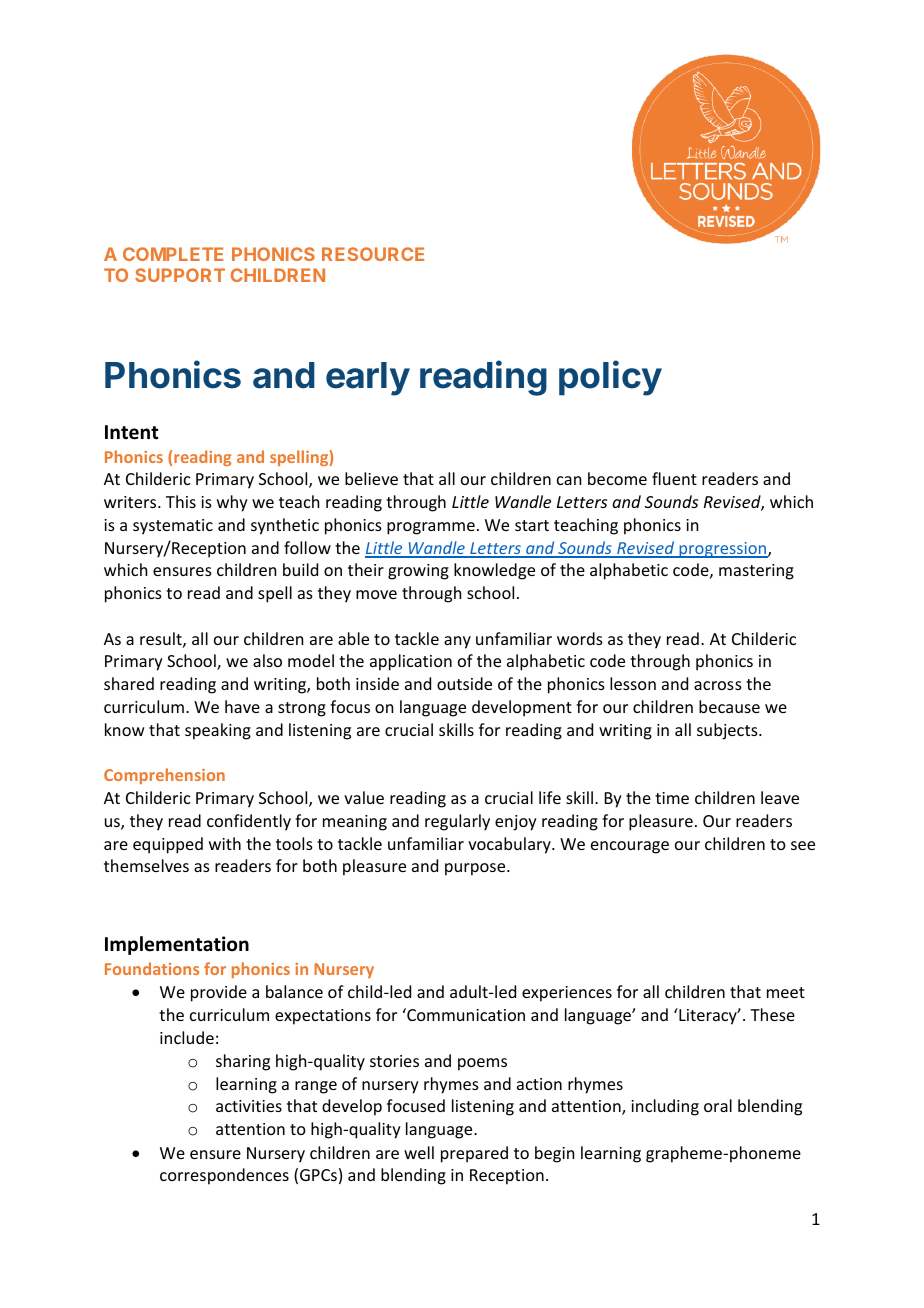 The width and height of the screenshot is (924, 1308). I want to click on Implementation, so click(177, 945).
